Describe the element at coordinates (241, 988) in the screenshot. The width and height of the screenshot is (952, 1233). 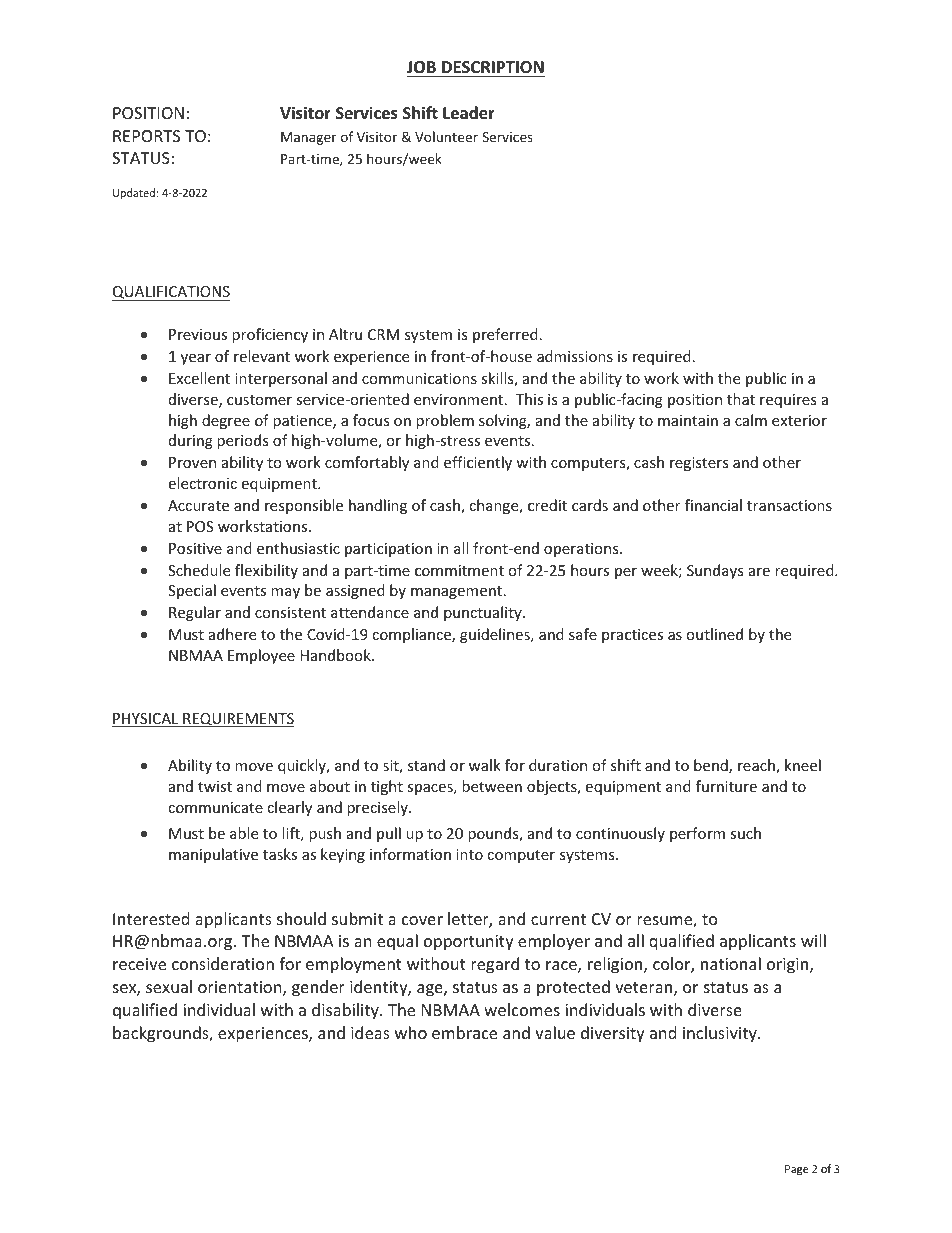
I see `orientation` at that location.
